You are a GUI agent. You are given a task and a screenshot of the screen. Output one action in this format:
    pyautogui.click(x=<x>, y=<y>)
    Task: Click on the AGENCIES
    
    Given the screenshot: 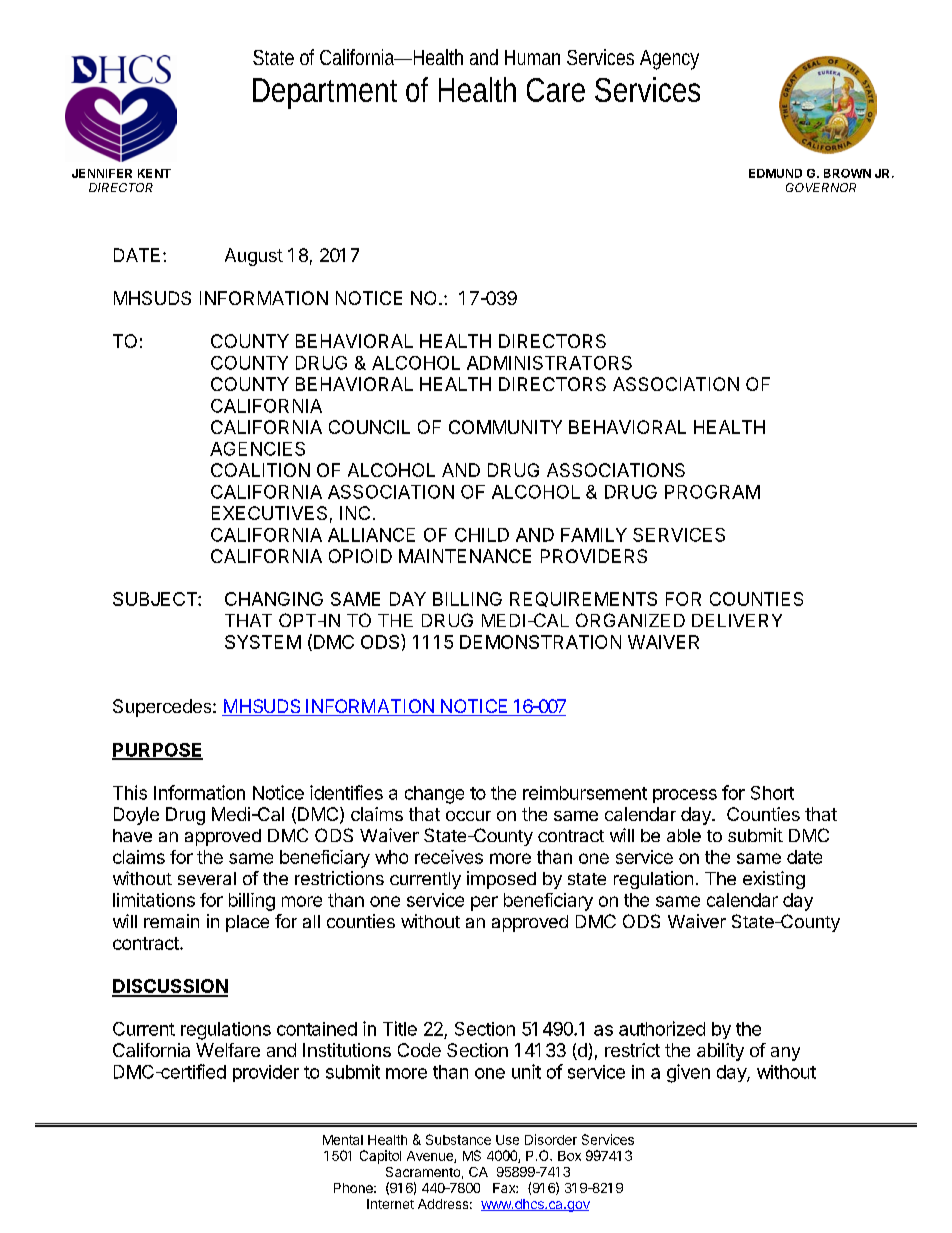 What is the action you would take?
    pyautogui.click(x=257, y=449)
